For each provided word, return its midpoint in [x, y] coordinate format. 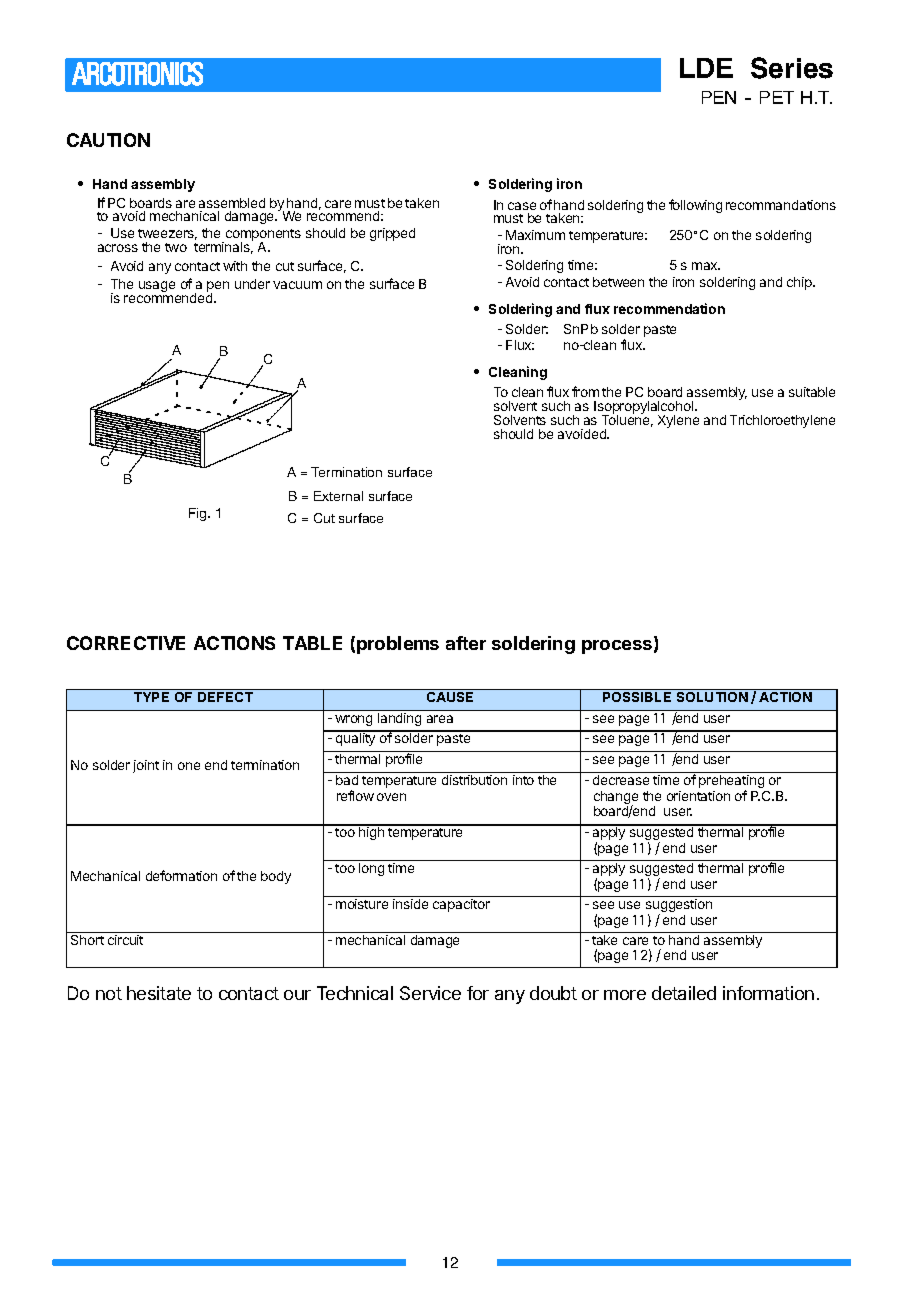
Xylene [678, 421]
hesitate [159, 993]
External [338, 496]
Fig [199, 514]
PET [777, 97]
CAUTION [108, 140]
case [522, 206]
